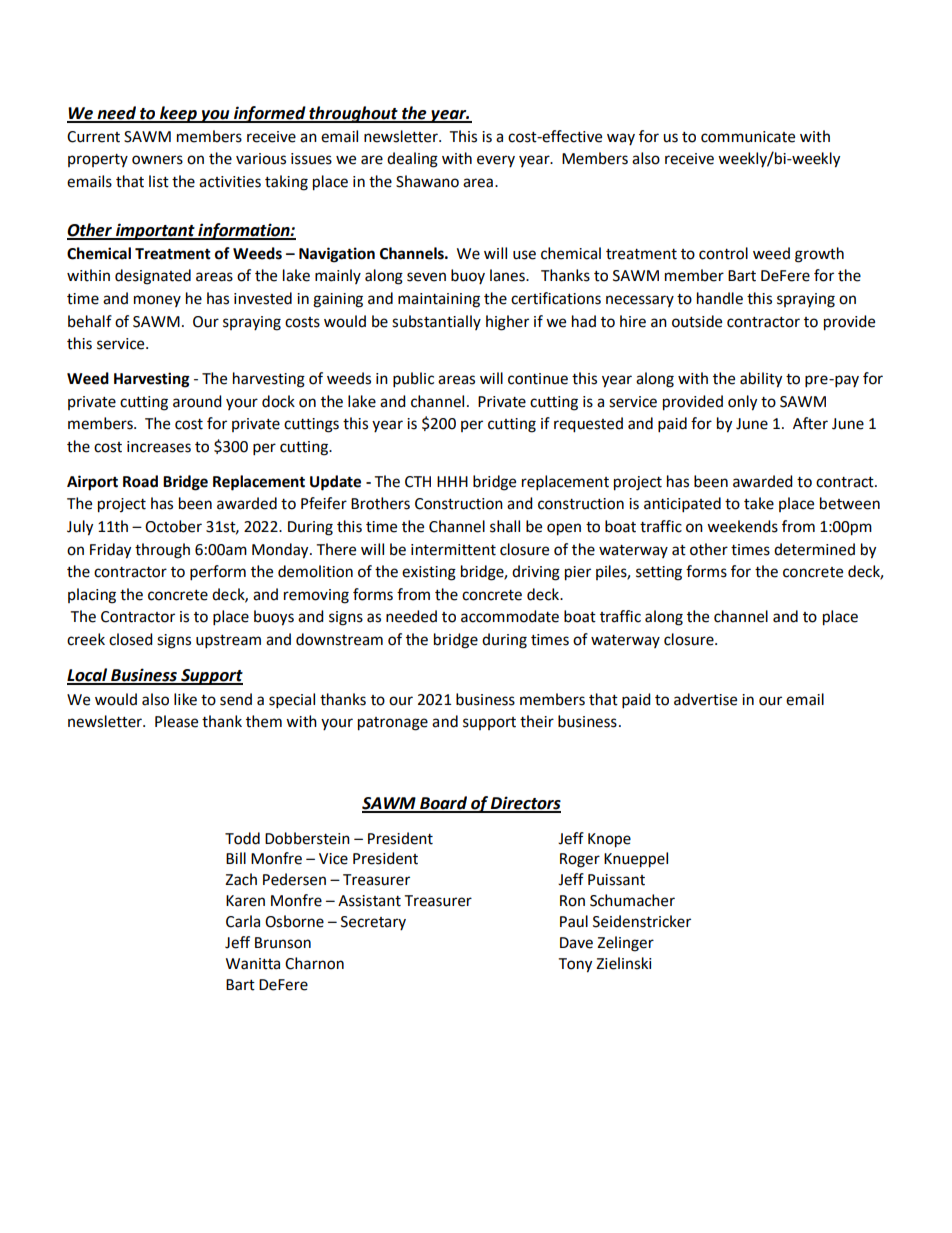 The height and width of the document is (1233, 952). I want to click on owners, so click(157, 160).
